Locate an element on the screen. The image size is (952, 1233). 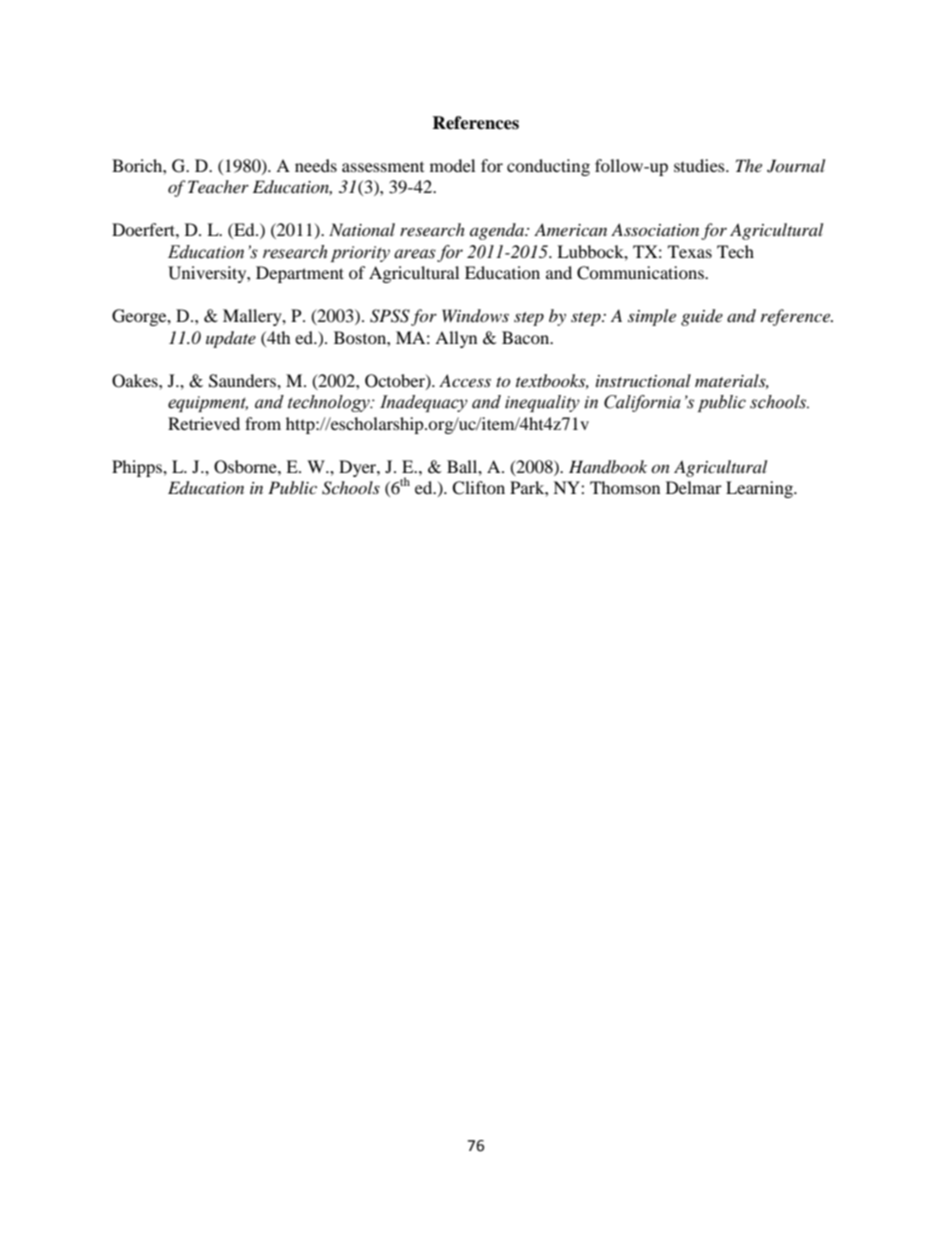
model is located at coordinates (452, 165).
